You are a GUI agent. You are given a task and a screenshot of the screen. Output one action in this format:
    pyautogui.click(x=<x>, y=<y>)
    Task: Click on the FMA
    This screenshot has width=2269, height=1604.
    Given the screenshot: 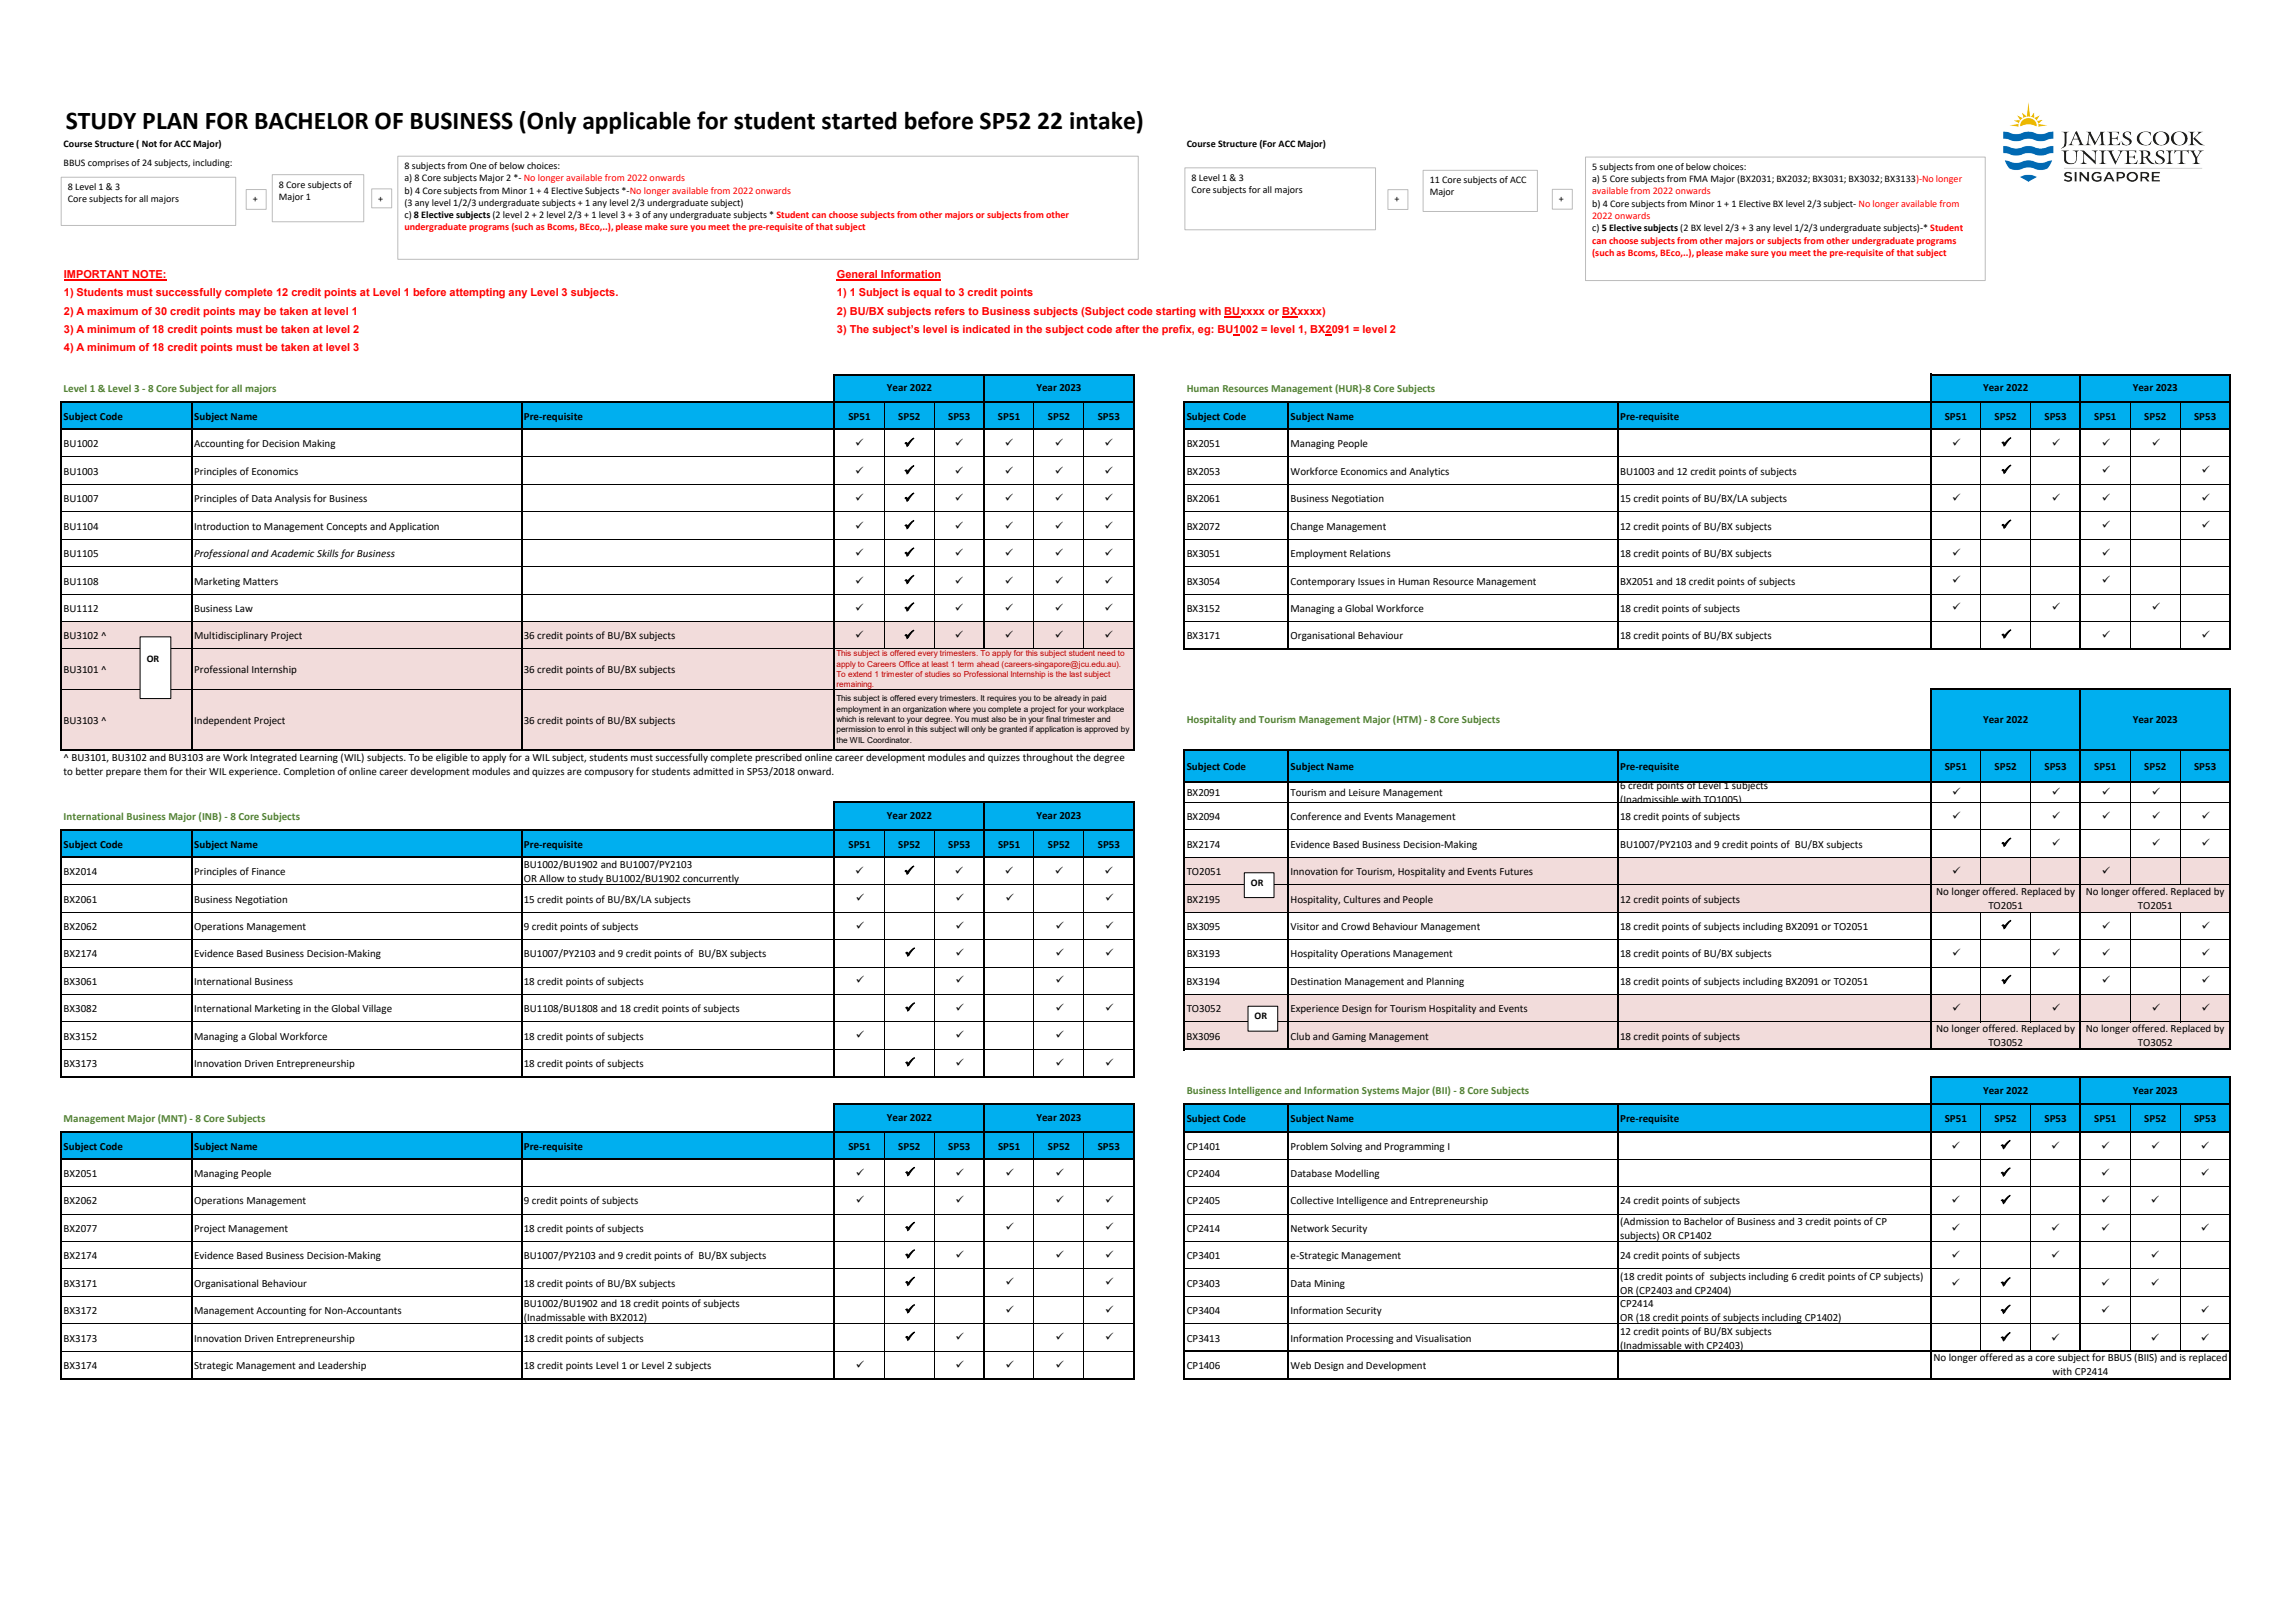 What is the action you would take?
    pyautogui.click(x=1698, y=178)
